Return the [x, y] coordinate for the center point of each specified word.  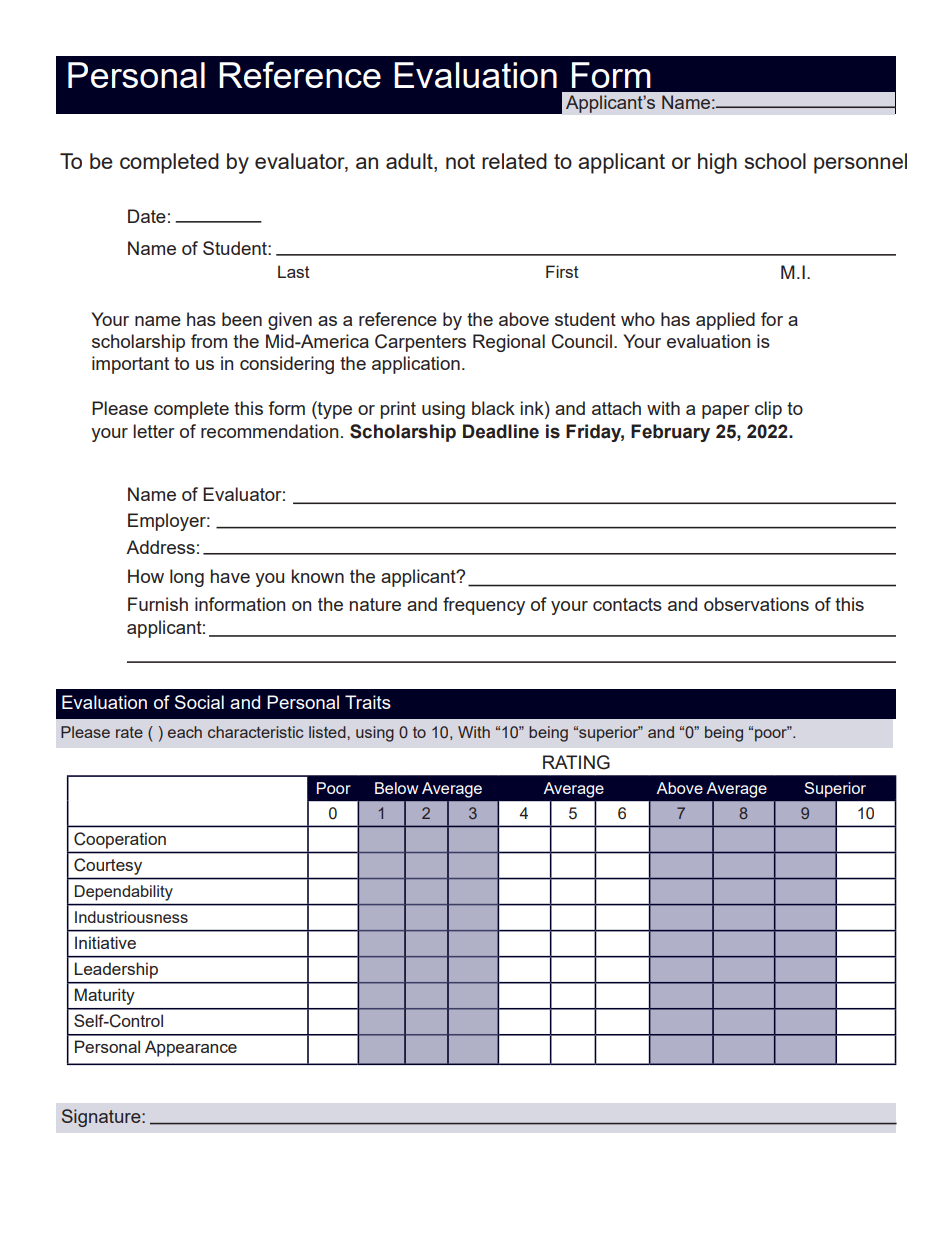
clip [768, 410]
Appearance [191, 1048]
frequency [484, 606]
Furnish [158, 604]
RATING [576, 762]
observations [756, 604]
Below [397, 788]
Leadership [116, 970]
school [775, 161]
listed [328, 732]
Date [147, 216]
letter [154, 431]
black [493, 408]
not [460, 161]
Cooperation [120, 840]
